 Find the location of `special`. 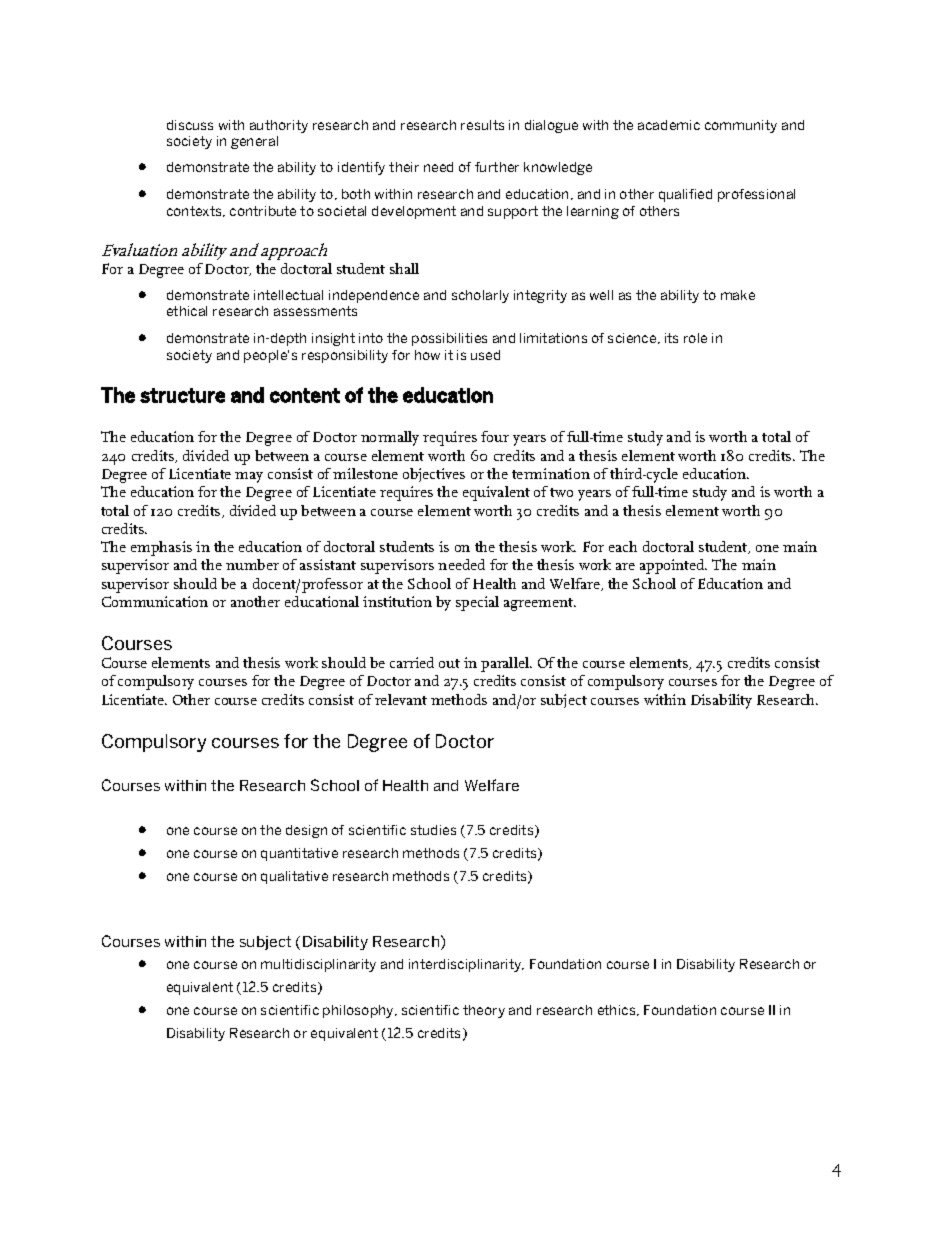

special is located at coordinates (477, 603).
